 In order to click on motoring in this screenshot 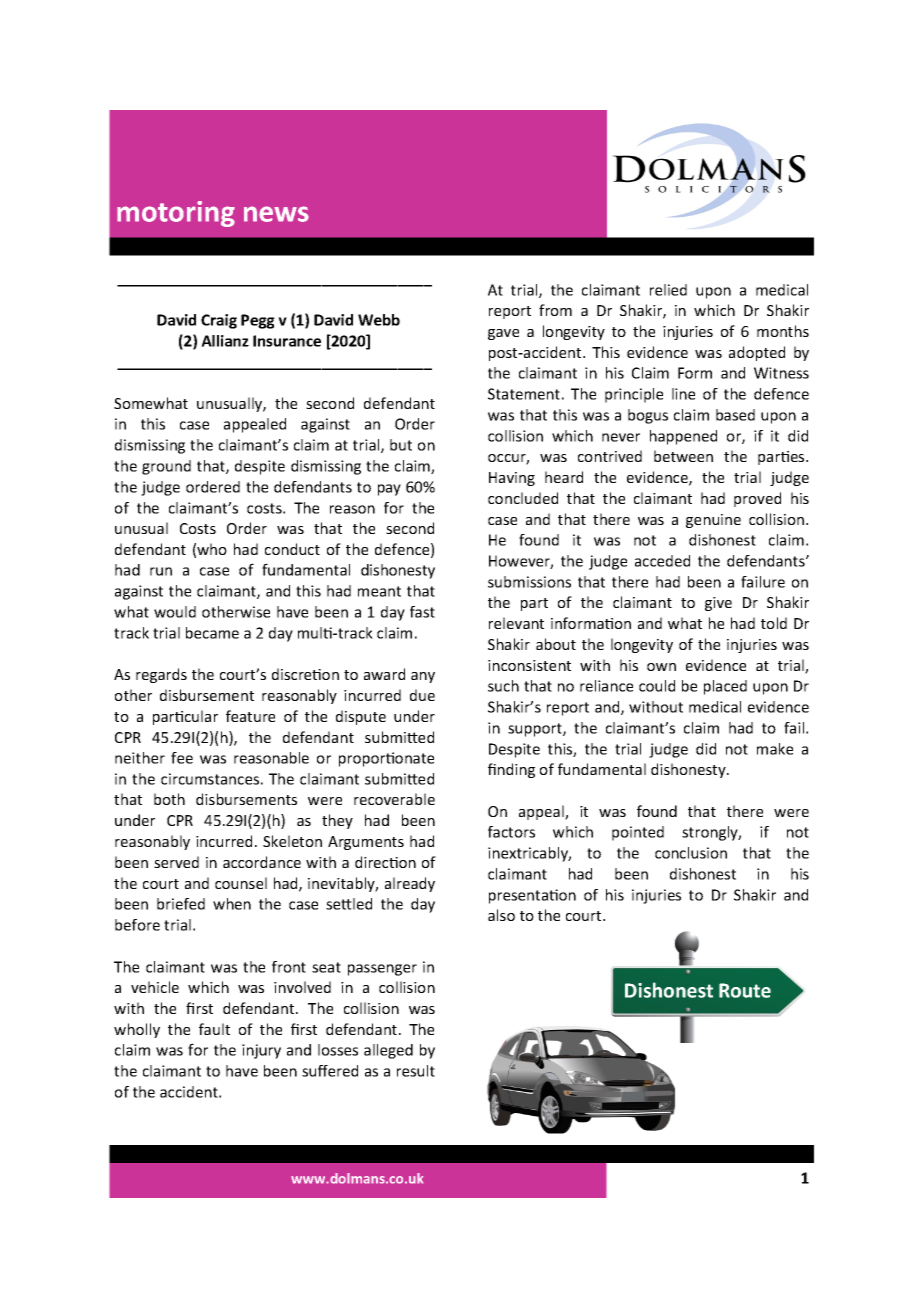, I will do `click(176, 214)`.
